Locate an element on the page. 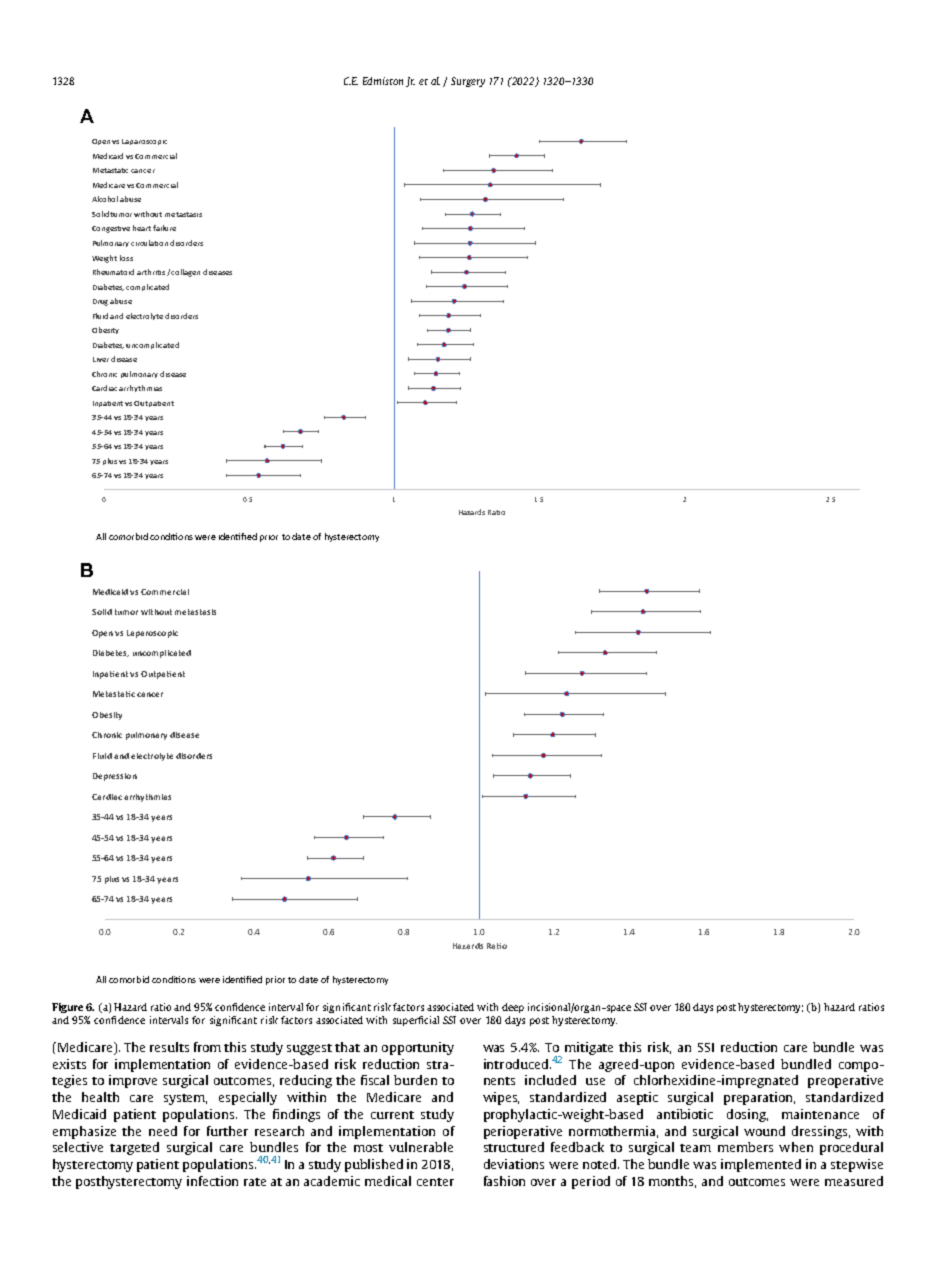 The height and width of the page is (1270, 952). failure is located at coordinates (164, 228).
